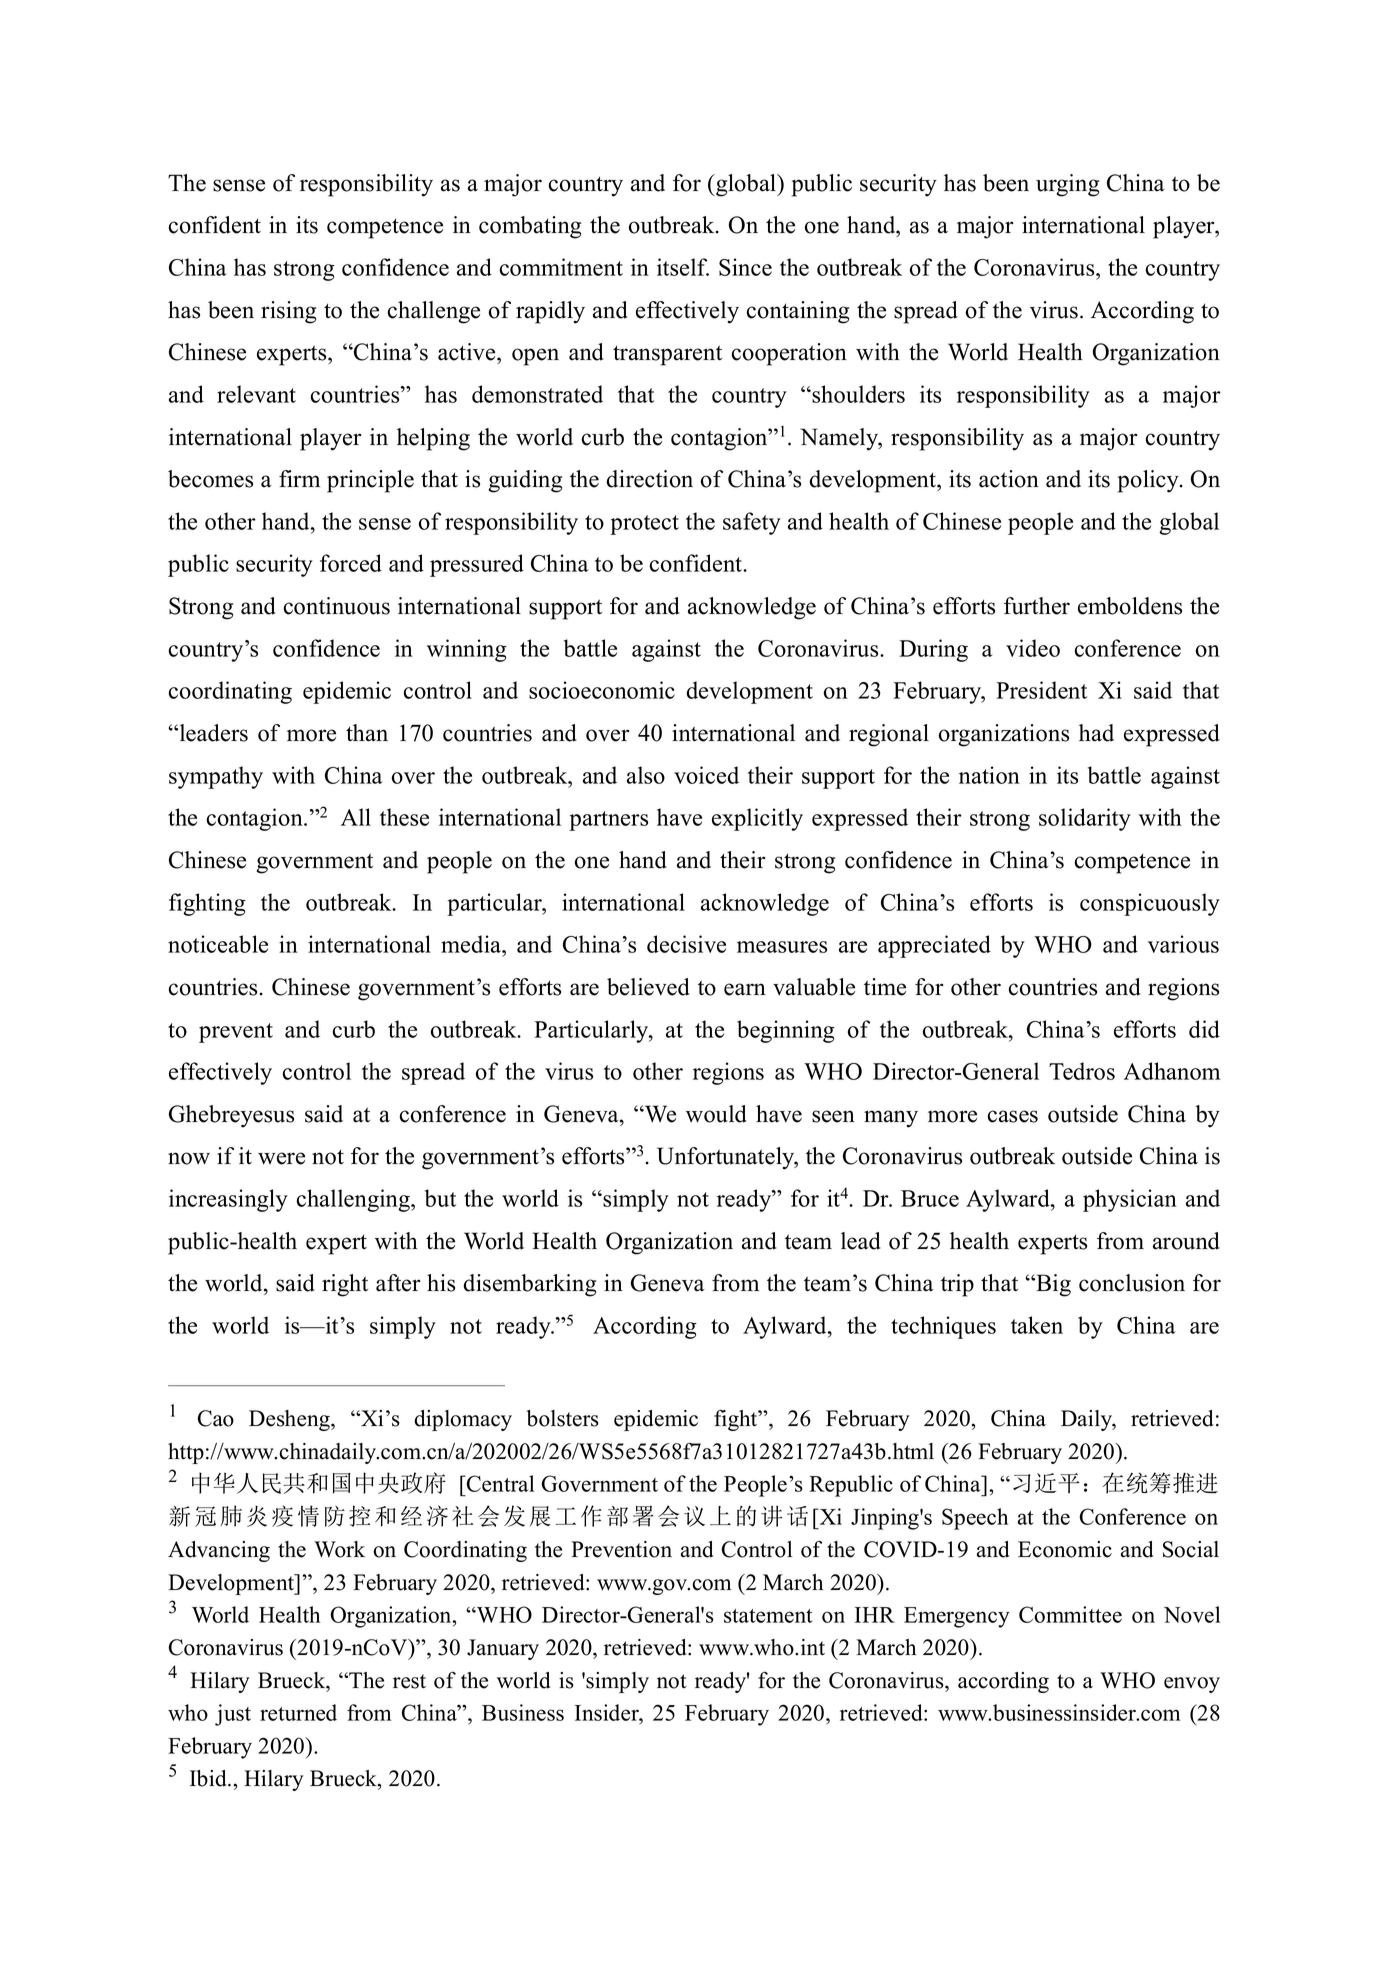 Image resolution: width=1385 pixels, height=1961 pixels. What do you see at coordinates (1067, 185) in the screenshot?
I see `urging` at bounding box center [1067, 185].
